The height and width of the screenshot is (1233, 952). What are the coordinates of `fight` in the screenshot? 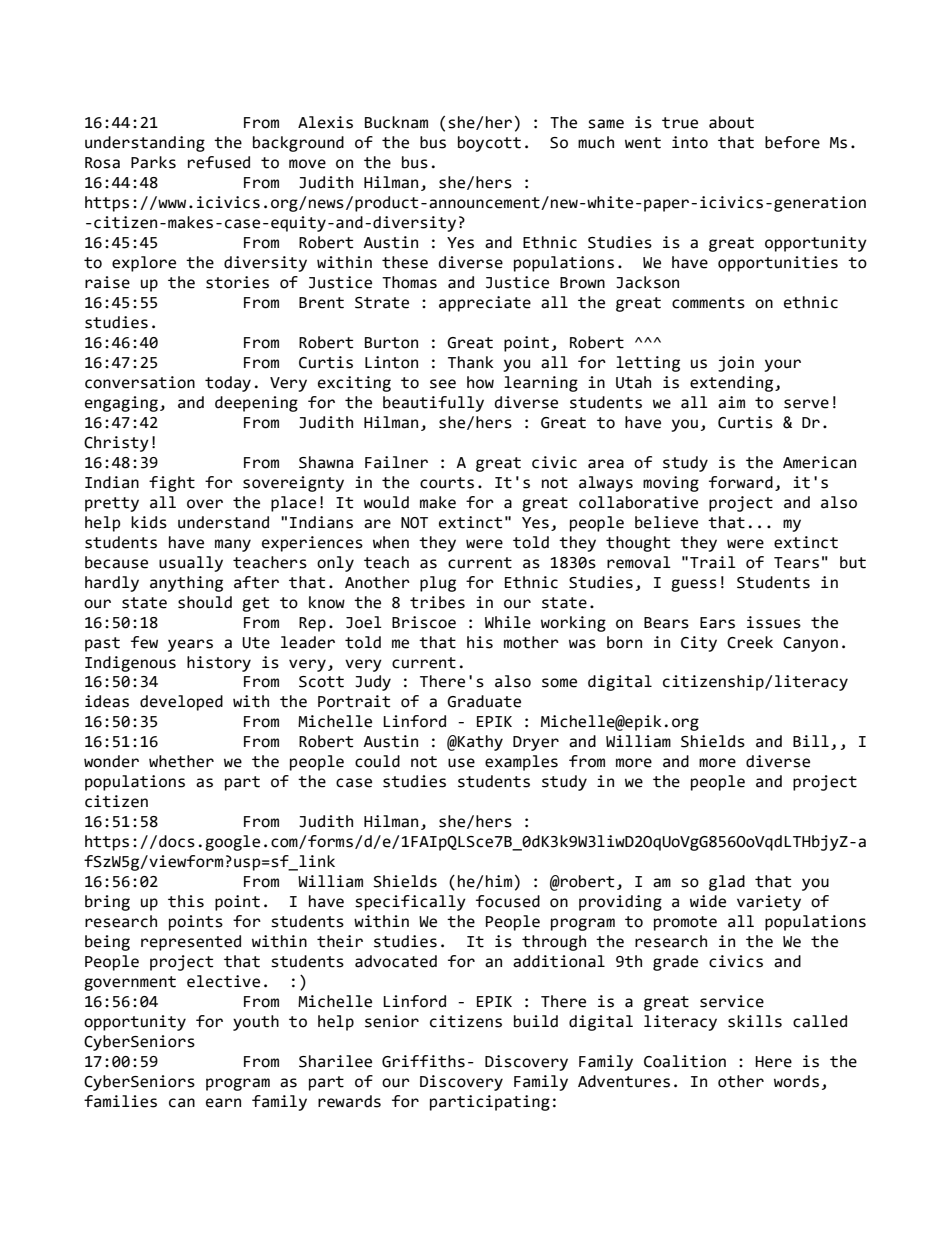 It's located at (172, 484).
